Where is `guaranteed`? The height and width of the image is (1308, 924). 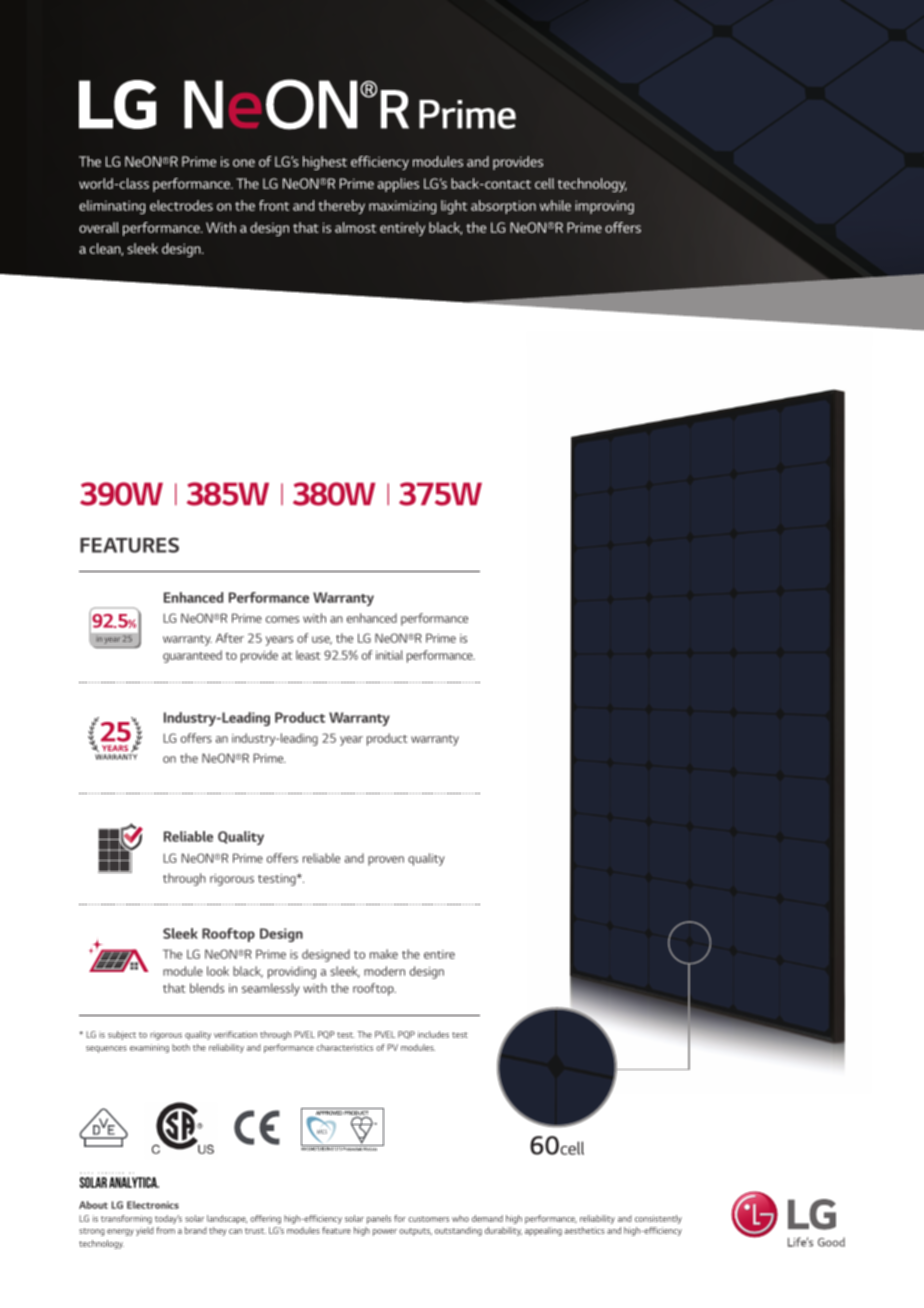 guaranteed is located at coordinates (192, 656).
